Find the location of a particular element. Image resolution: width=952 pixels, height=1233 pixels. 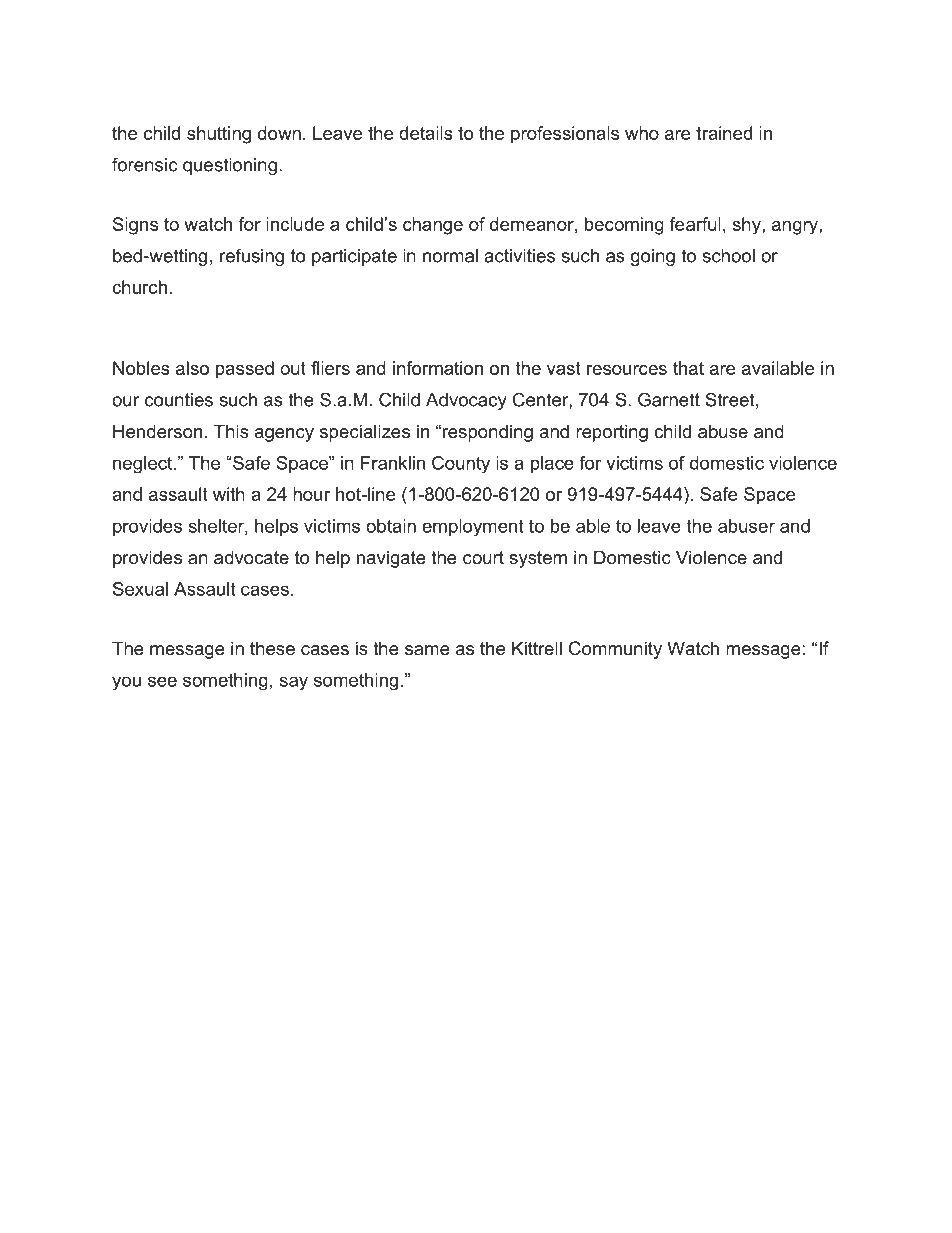

place is located at coordinates (552, 464).
